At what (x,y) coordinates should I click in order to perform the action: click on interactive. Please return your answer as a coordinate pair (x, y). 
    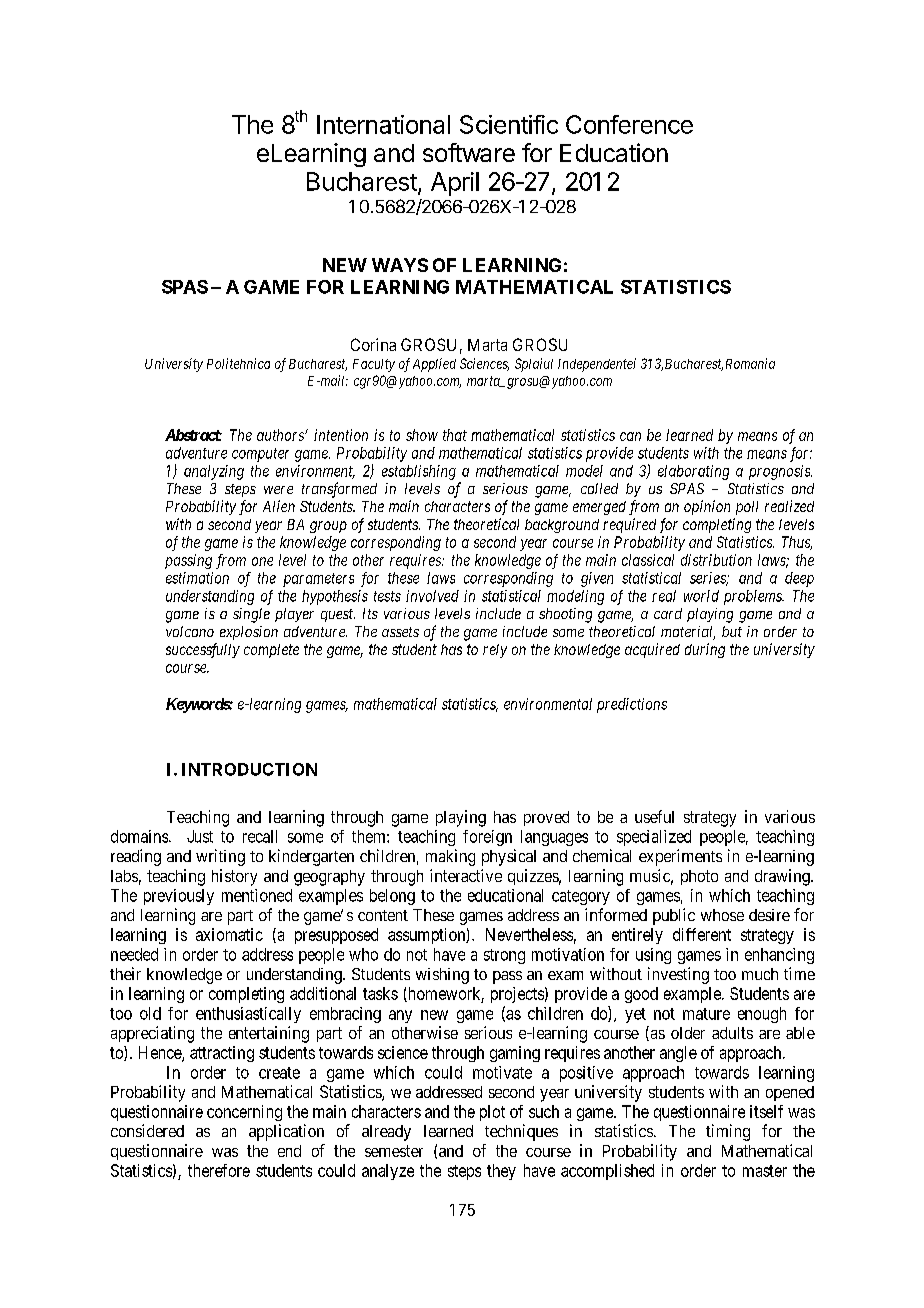
    Looking at the image, I should click on (466, 875).
